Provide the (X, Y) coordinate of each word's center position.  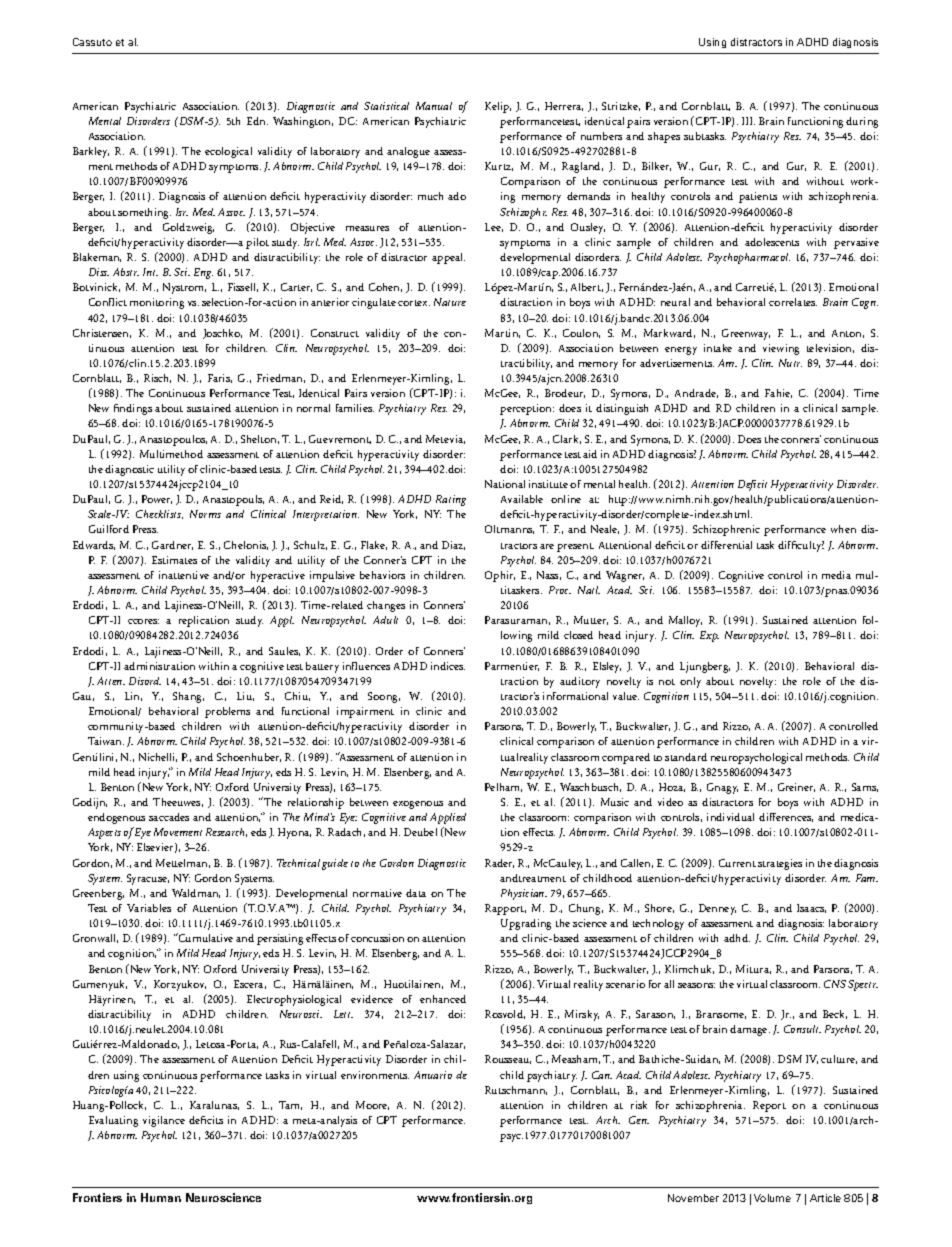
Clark (567, 439)
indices (448, 666)
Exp (709, 636)
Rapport (505, 909)
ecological (228, 152)
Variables (149, 908)
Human (161, 1197)
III (748, 121)
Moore (372, 1105)
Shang (188, 697)
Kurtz (499, 166)
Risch (157, 378)
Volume (772, 1198)
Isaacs (811, 908)
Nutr (790, 363)
